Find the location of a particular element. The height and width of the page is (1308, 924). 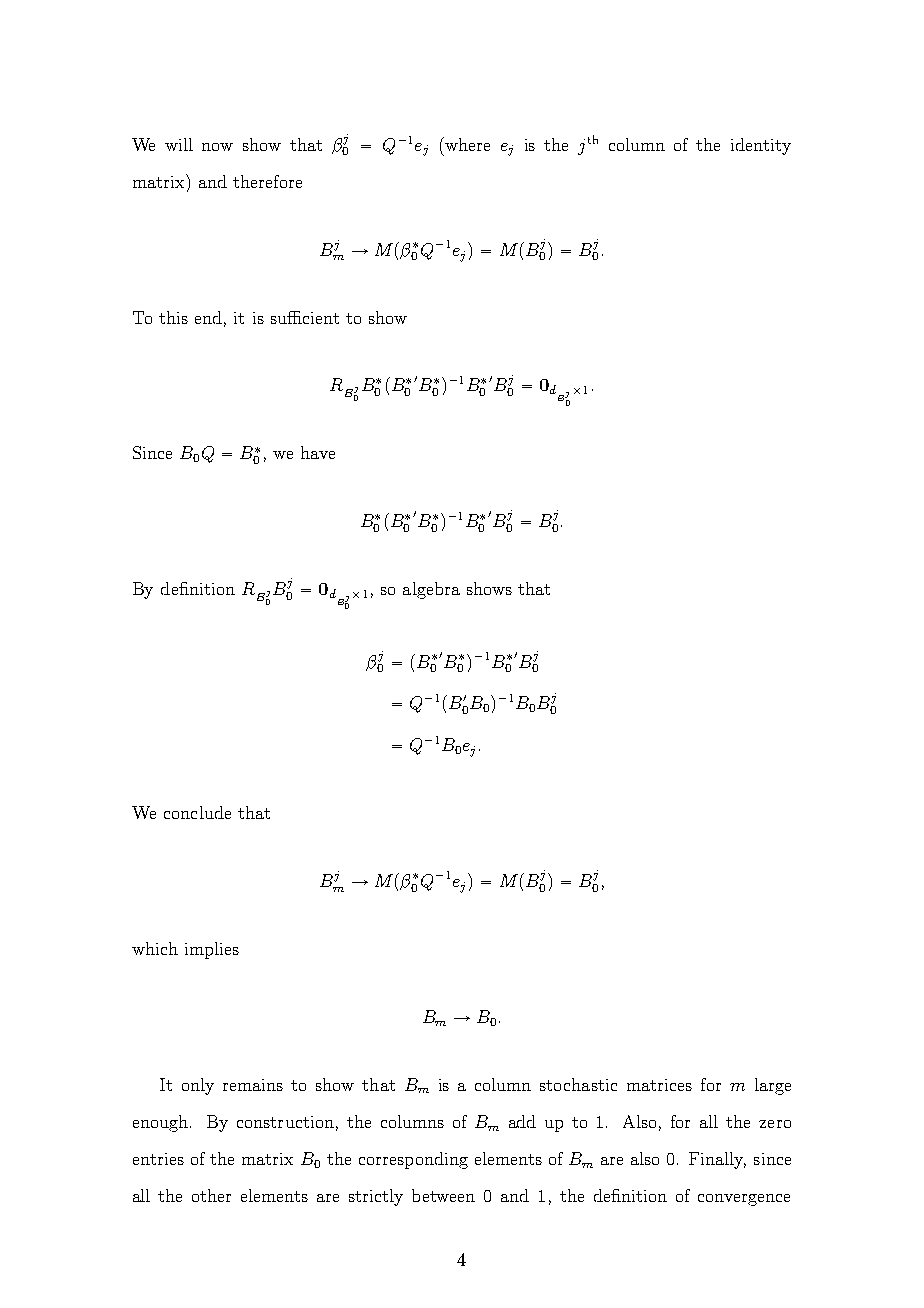

conclude is located at coordinates (197, 812).
